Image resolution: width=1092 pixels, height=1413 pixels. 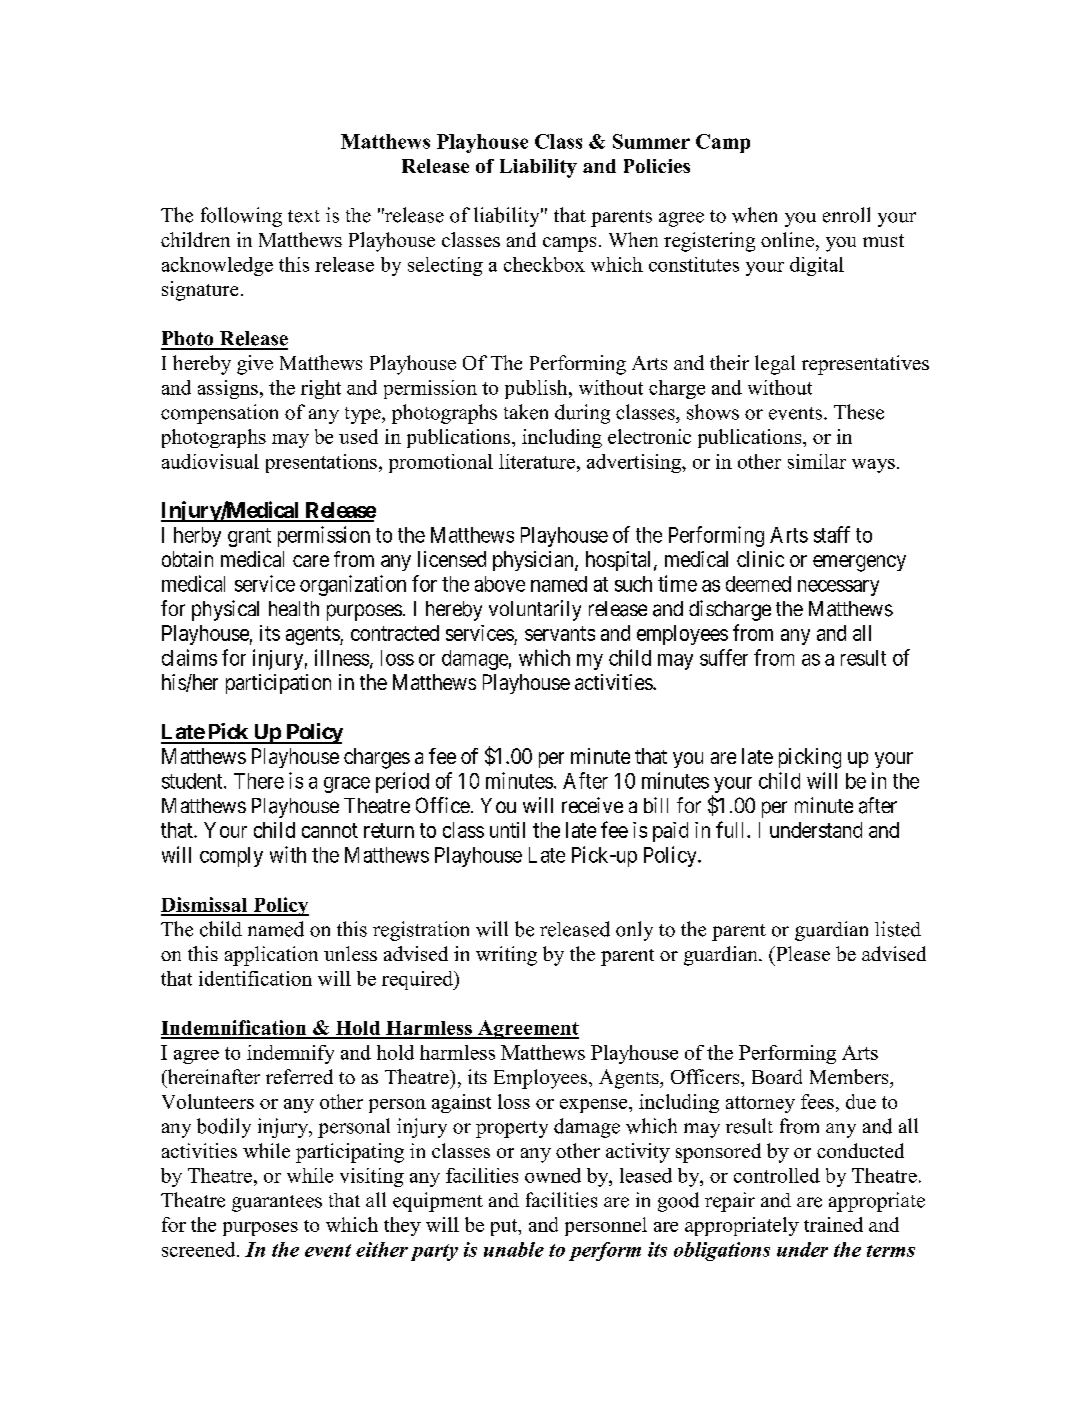 What do you see at coordinates (507, 830) in the image?
I see `until` at bounding box center [507, 830].
